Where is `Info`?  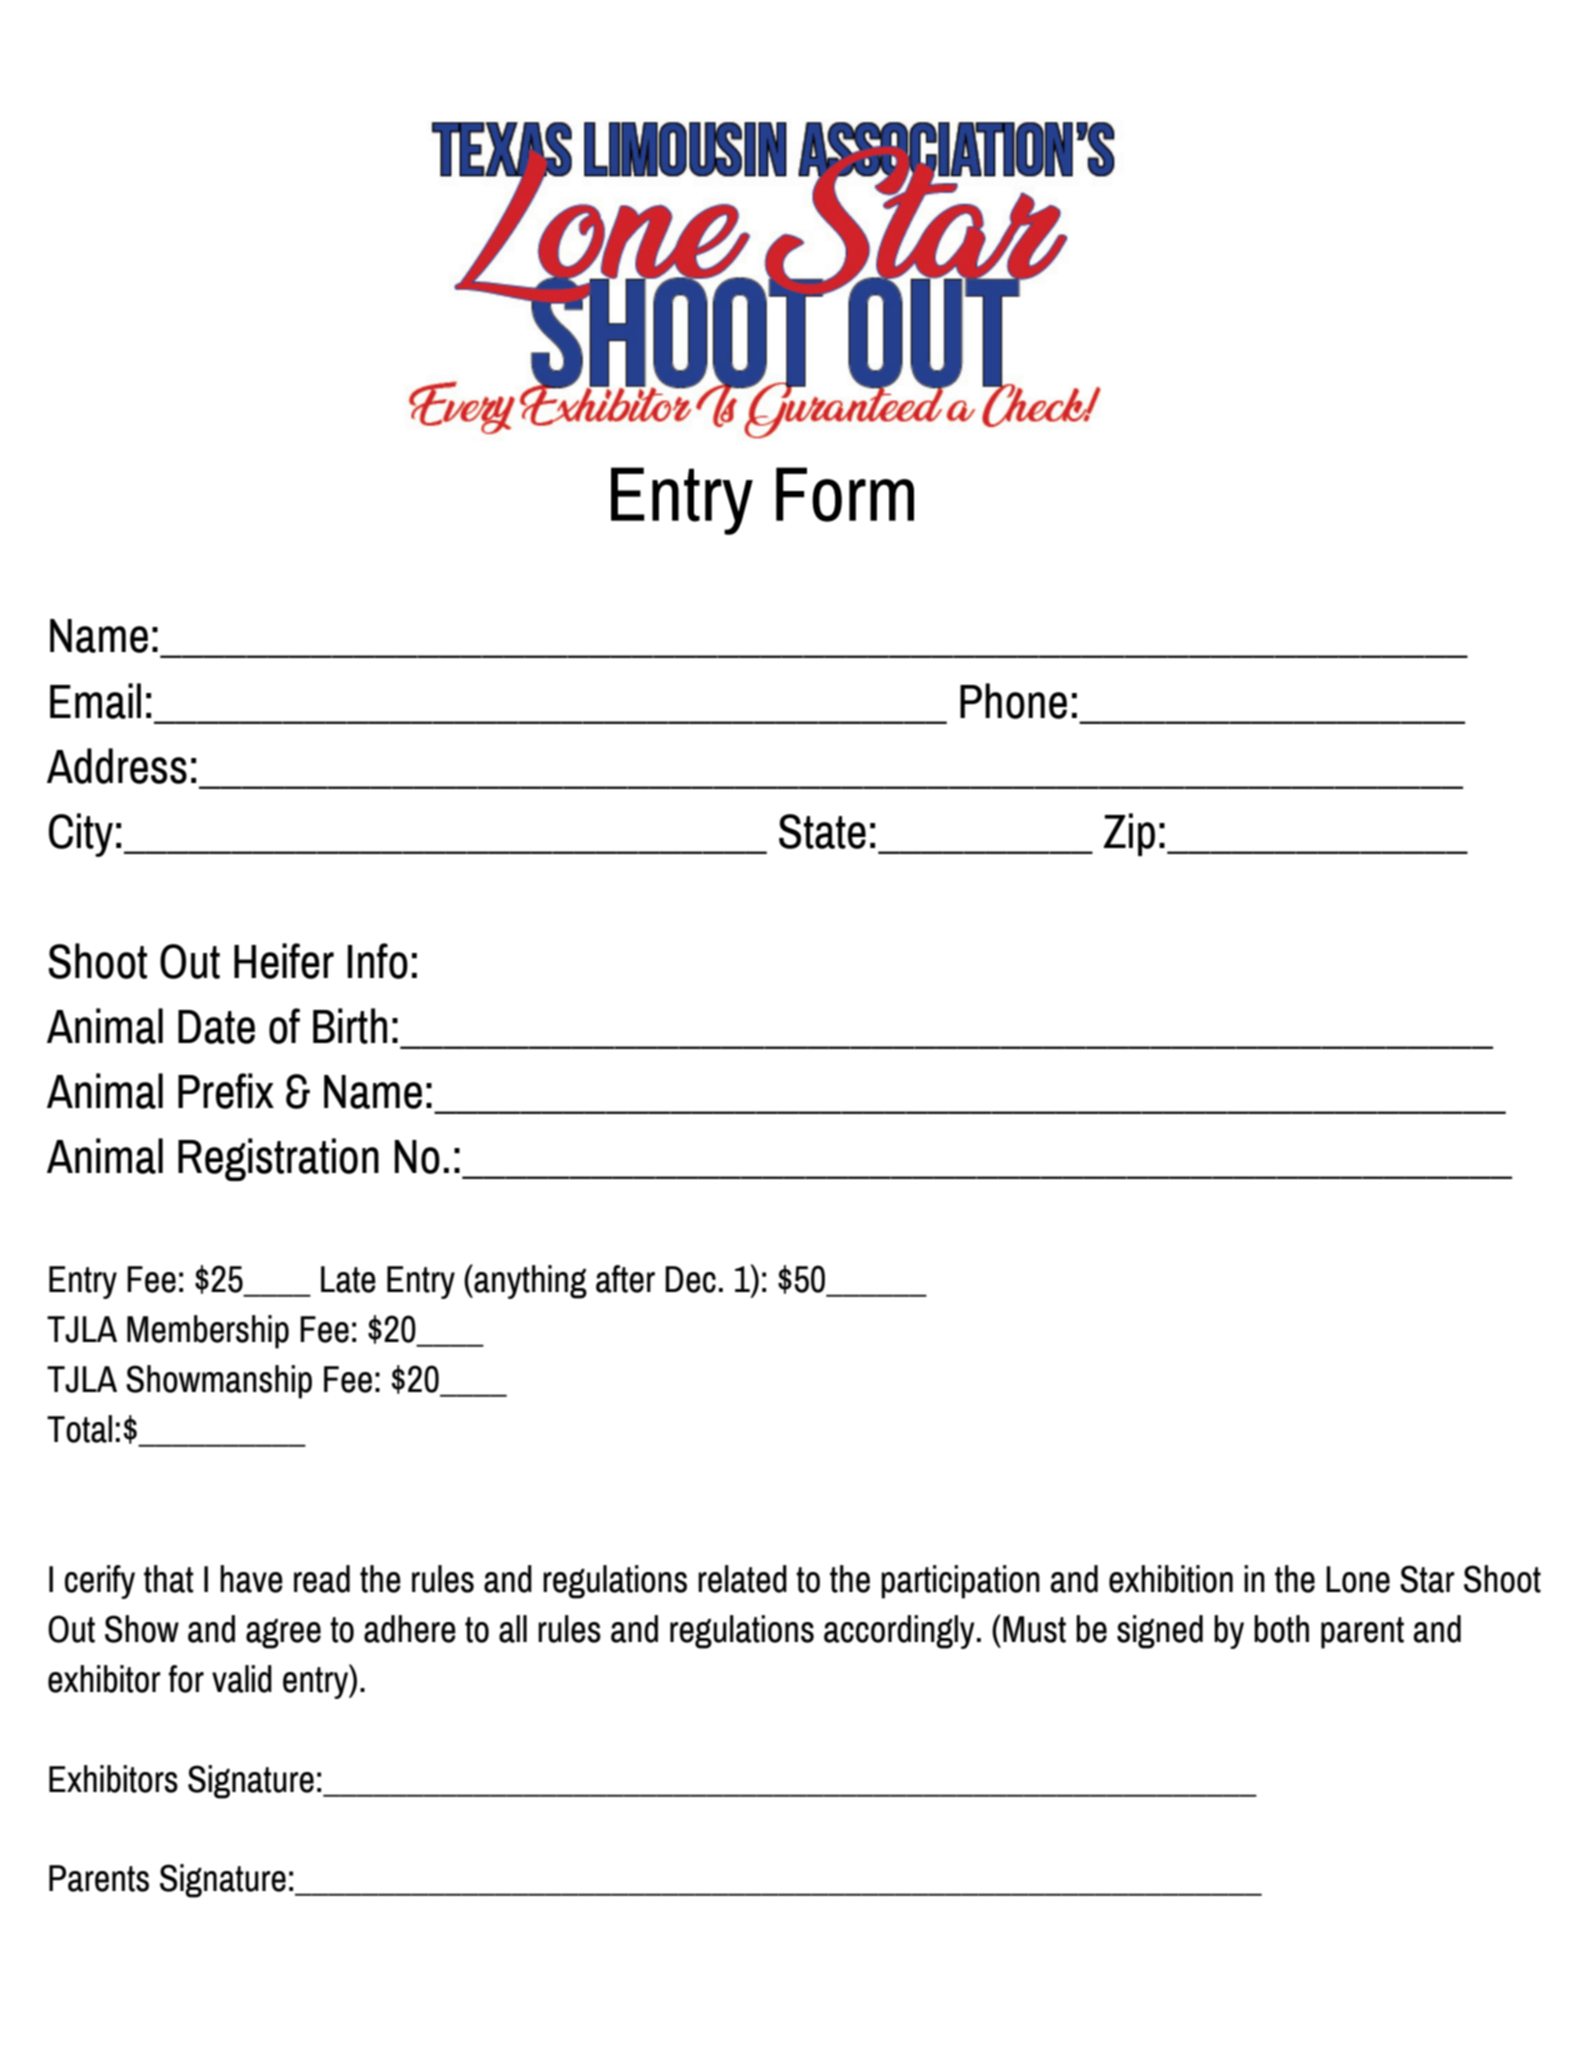 Info is located at coordinates (378, 961).
